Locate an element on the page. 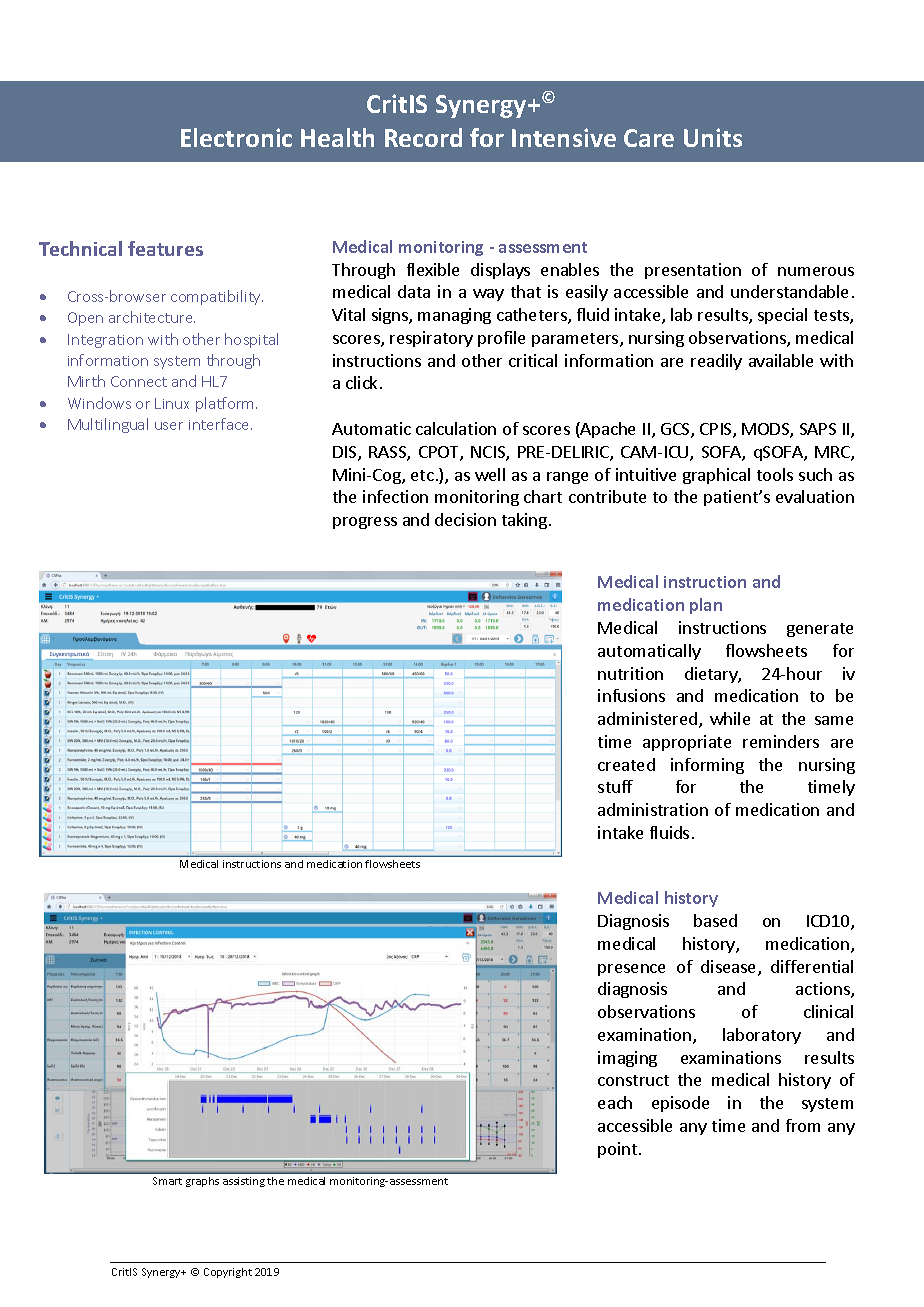 The width and height of the document is (924, 1307). from is located at coordinates (803, 1125).
